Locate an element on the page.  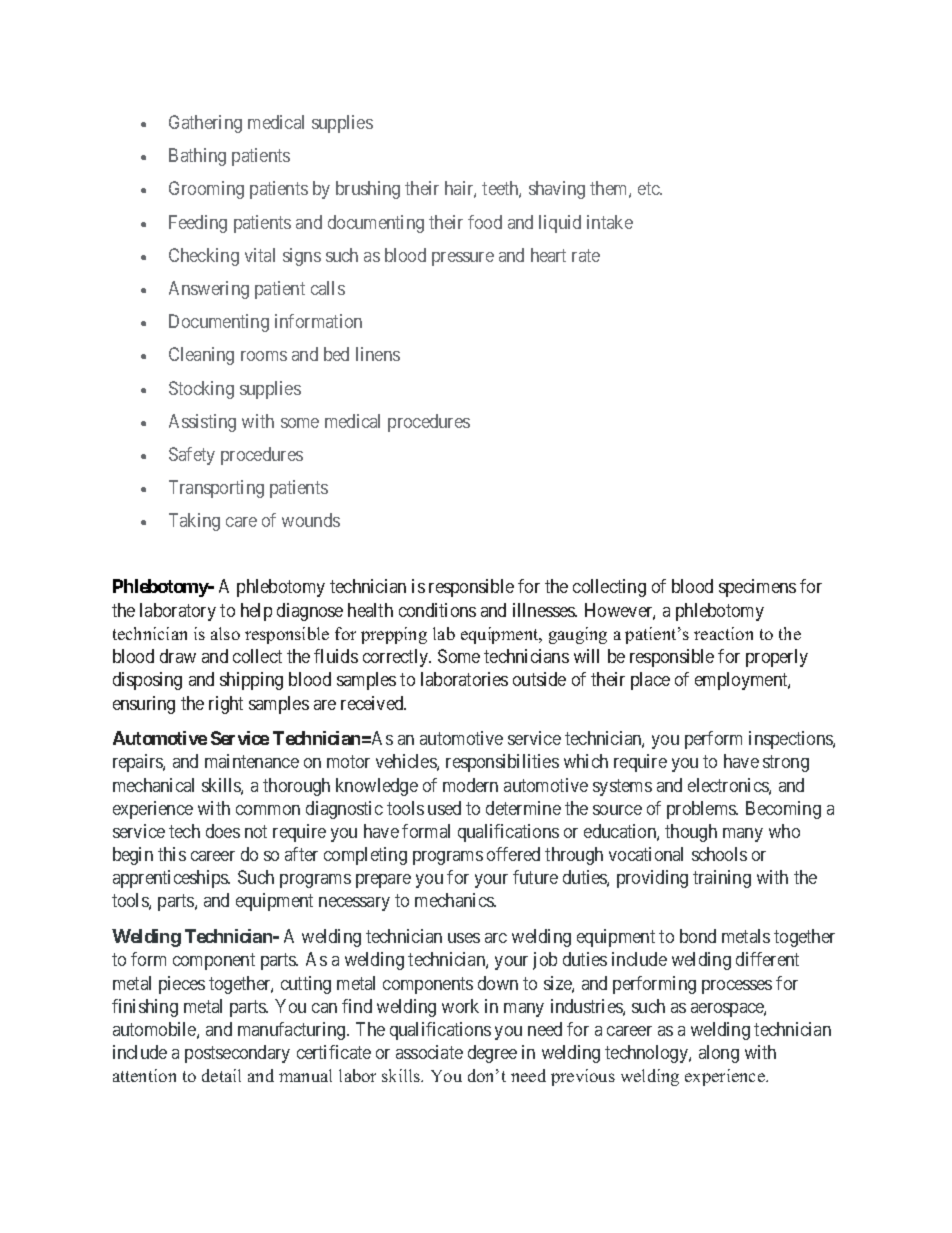
postsecondary is located at coordinates (237, 1054).
